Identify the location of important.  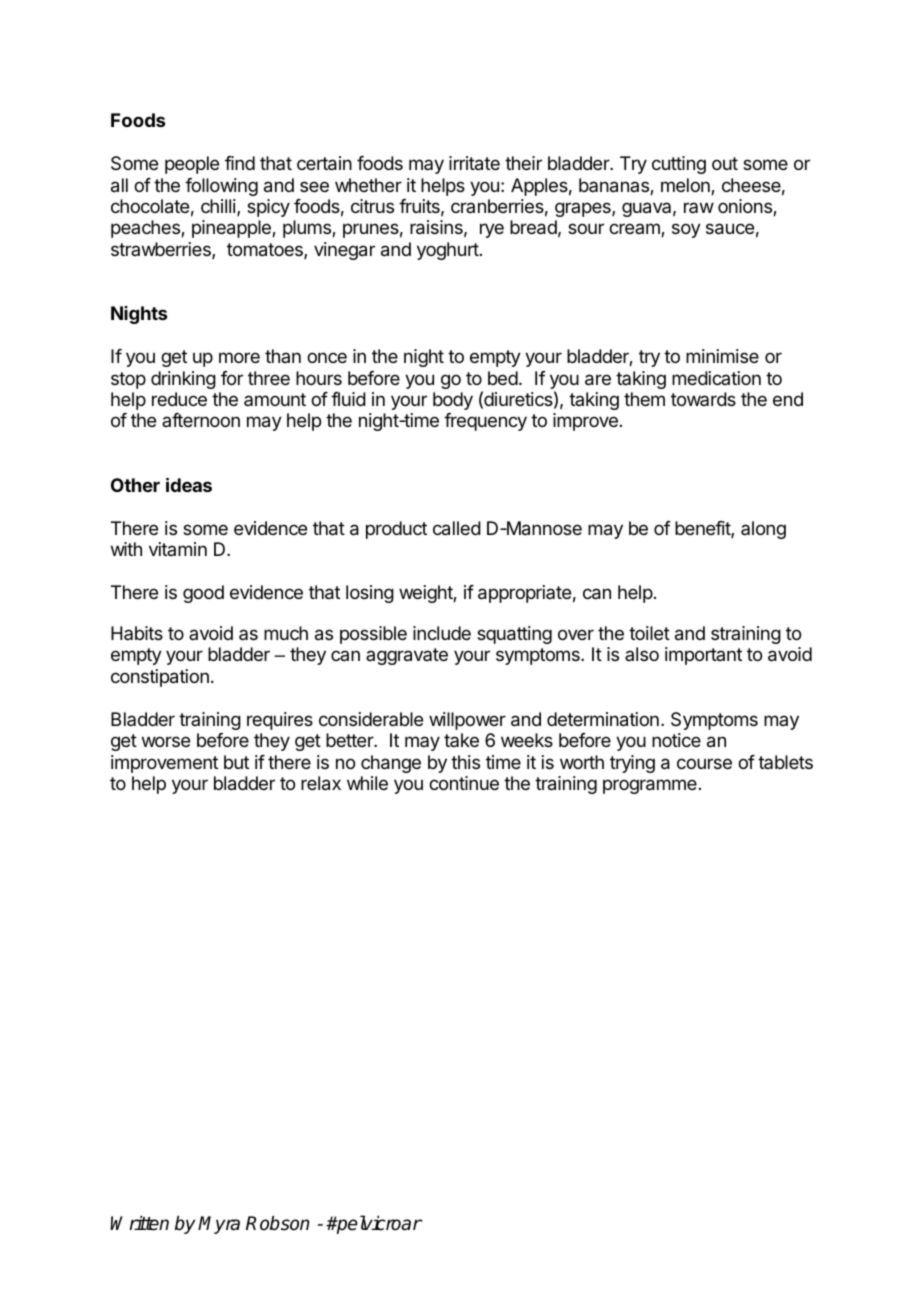
(703, 656).
